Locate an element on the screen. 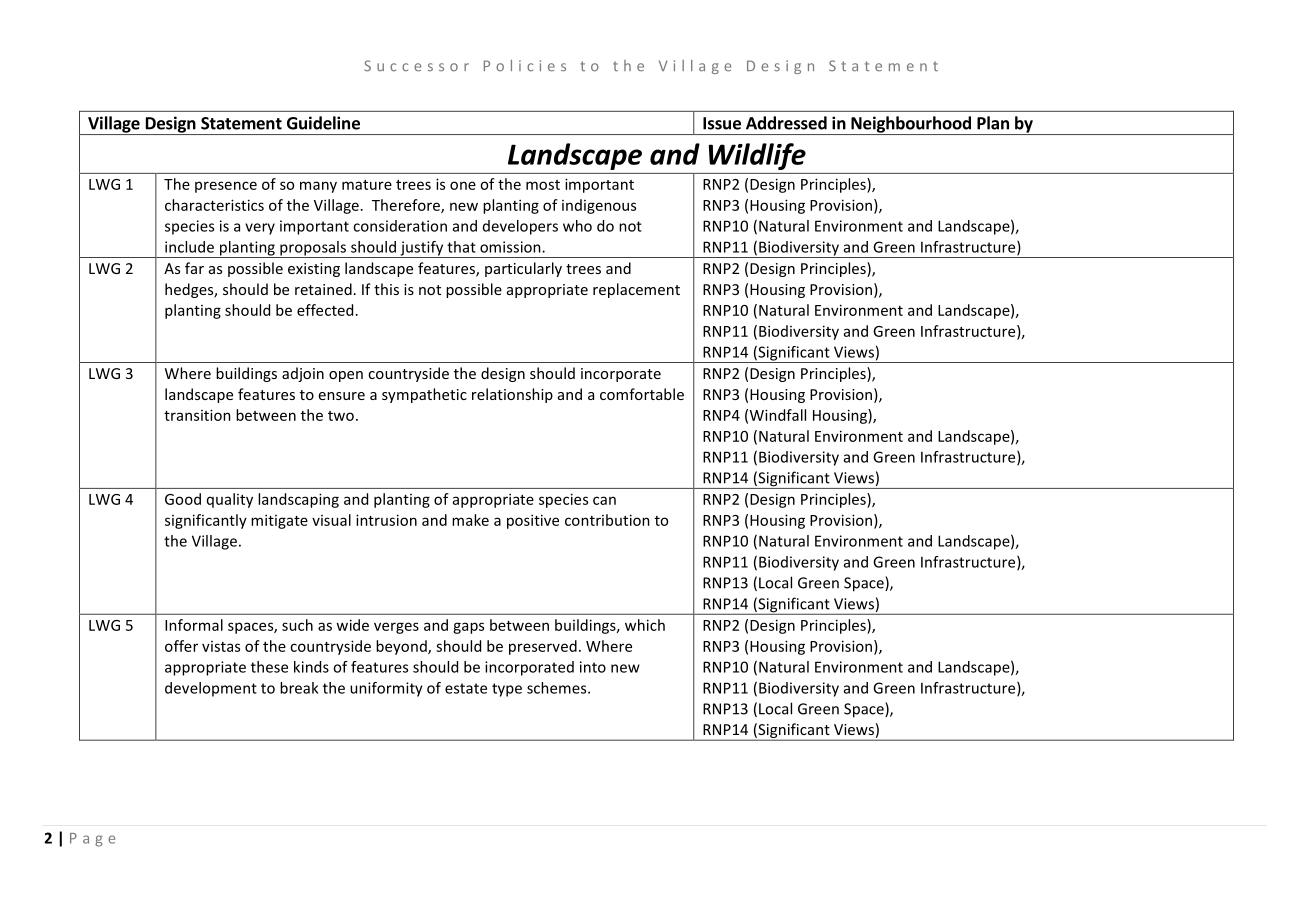  positive is located at coordinates (533, 521).
